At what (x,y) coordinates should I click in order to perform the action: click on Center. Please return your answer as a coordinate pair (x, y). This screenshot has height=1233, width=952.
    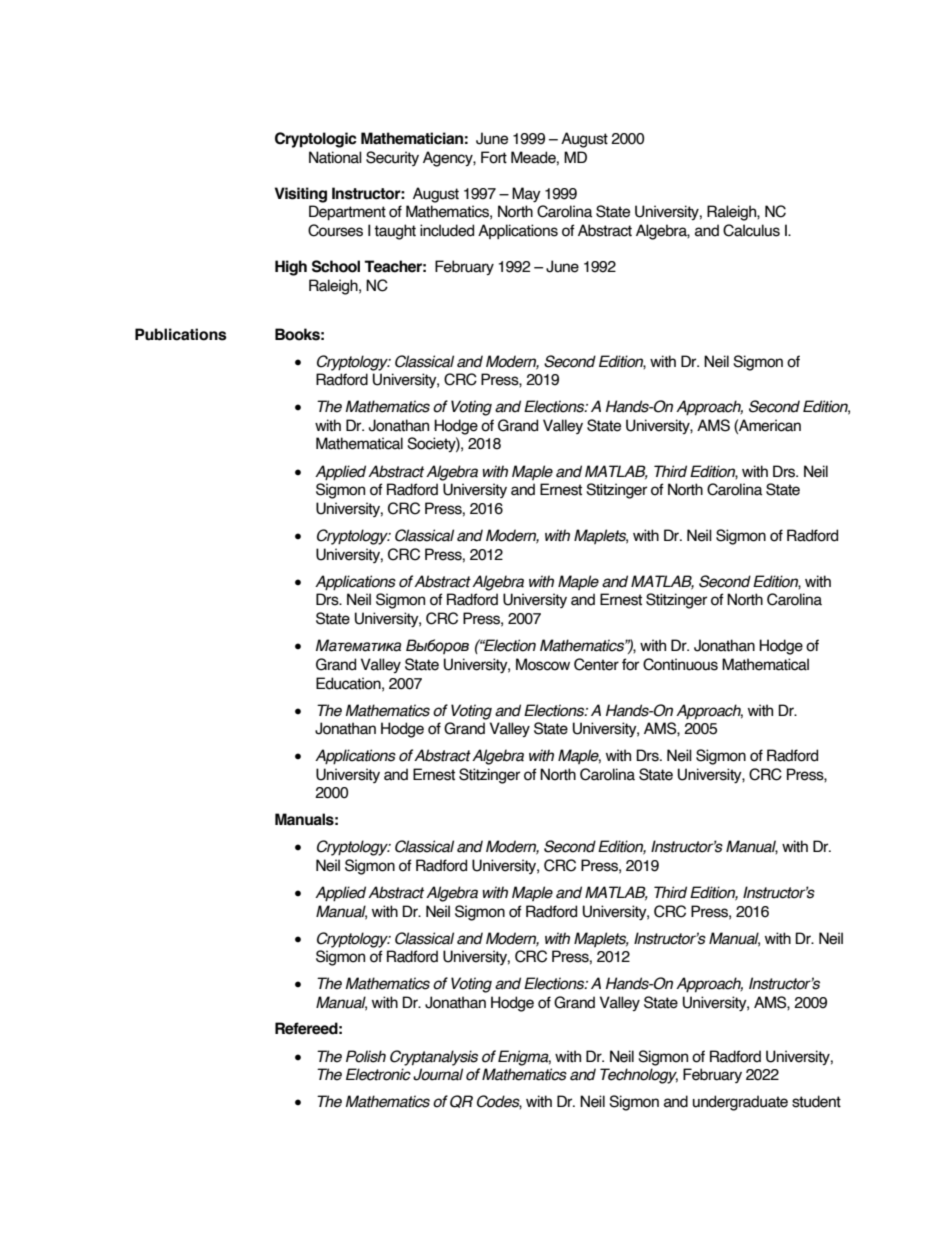
    Looking at the image, I should click on (596, 664).
